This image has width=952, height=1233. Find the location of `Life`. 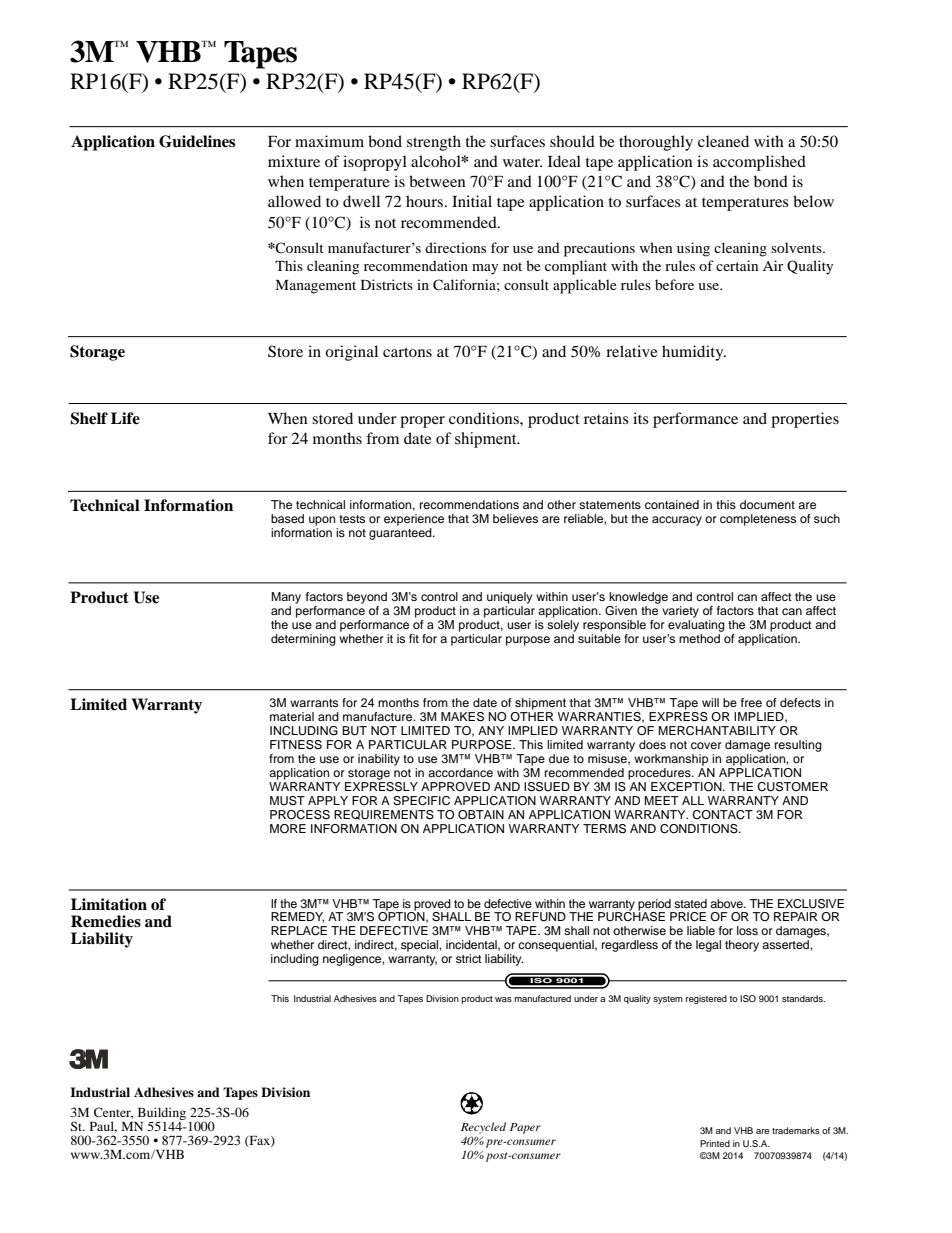

Life is located at coordinates (125, 418).
